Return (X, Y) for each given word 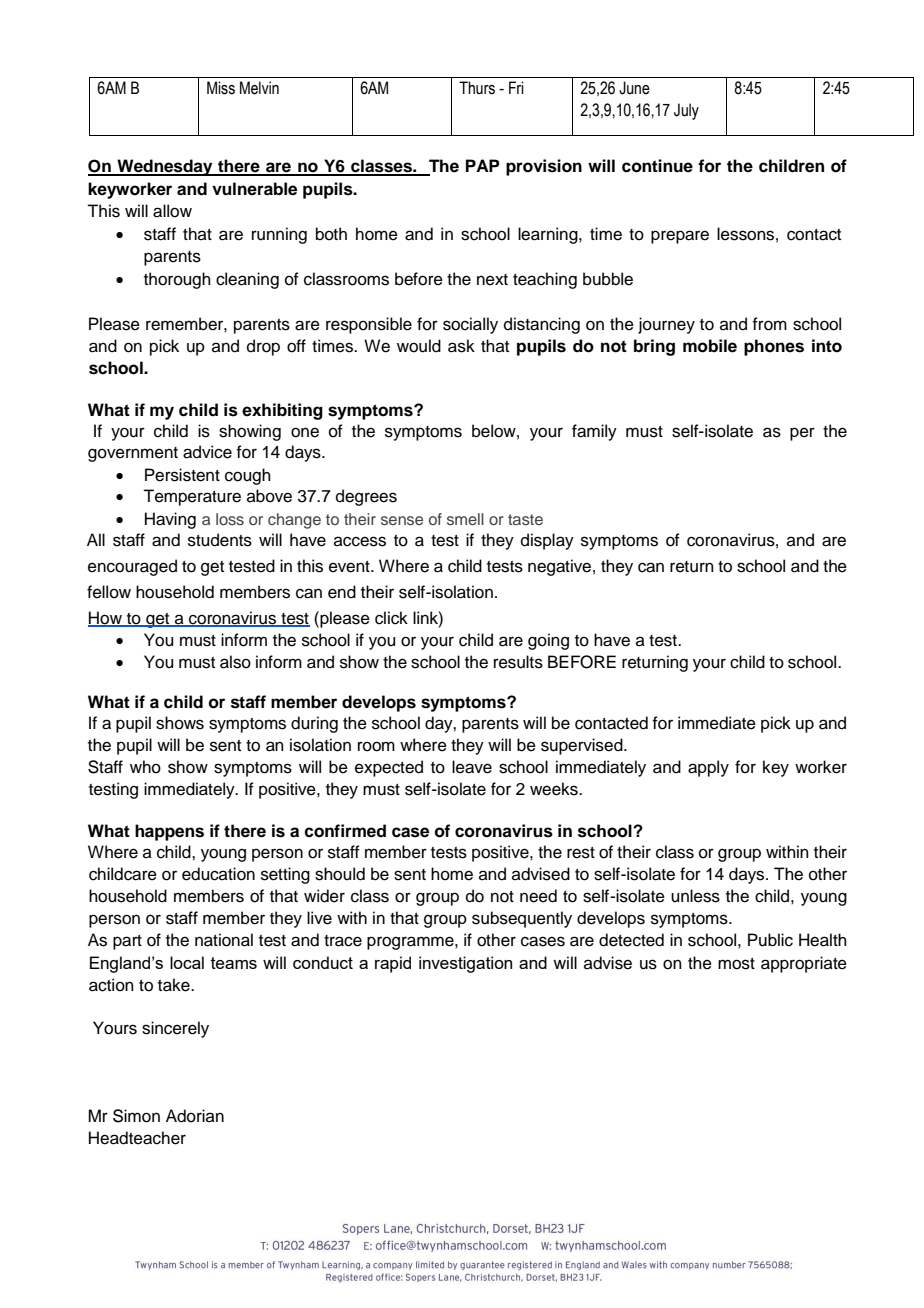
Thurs (477, 88)
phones (774, 347)
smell (465, 519)
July (686, 111)
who (145, 767)
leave (472, 767)
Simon (136, 1116)
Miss (221, 88)
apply (708, 768)
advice (207, 452)
